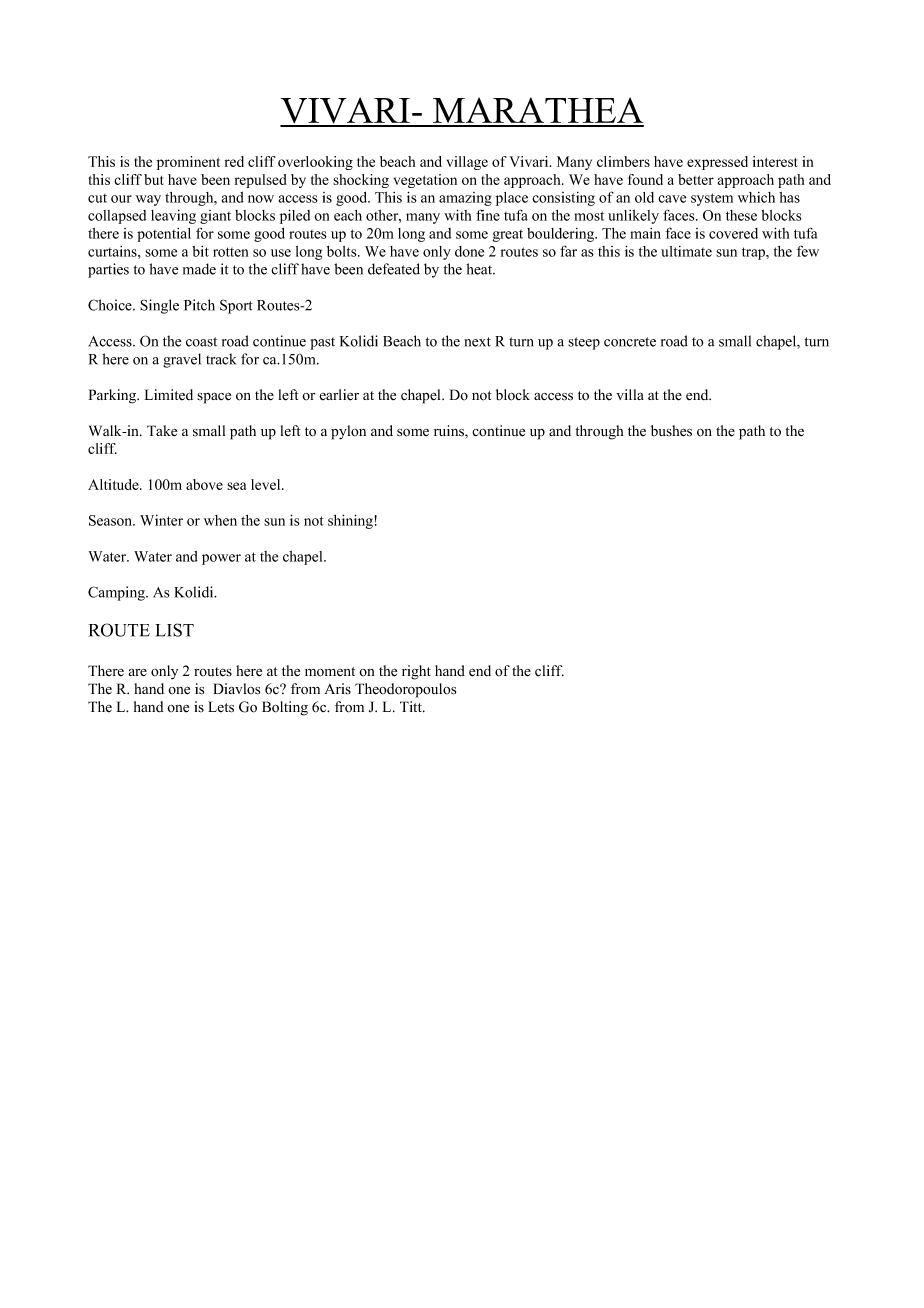  Describe the element at coordinates (416, 672) in the page. I see `right` at that location.
